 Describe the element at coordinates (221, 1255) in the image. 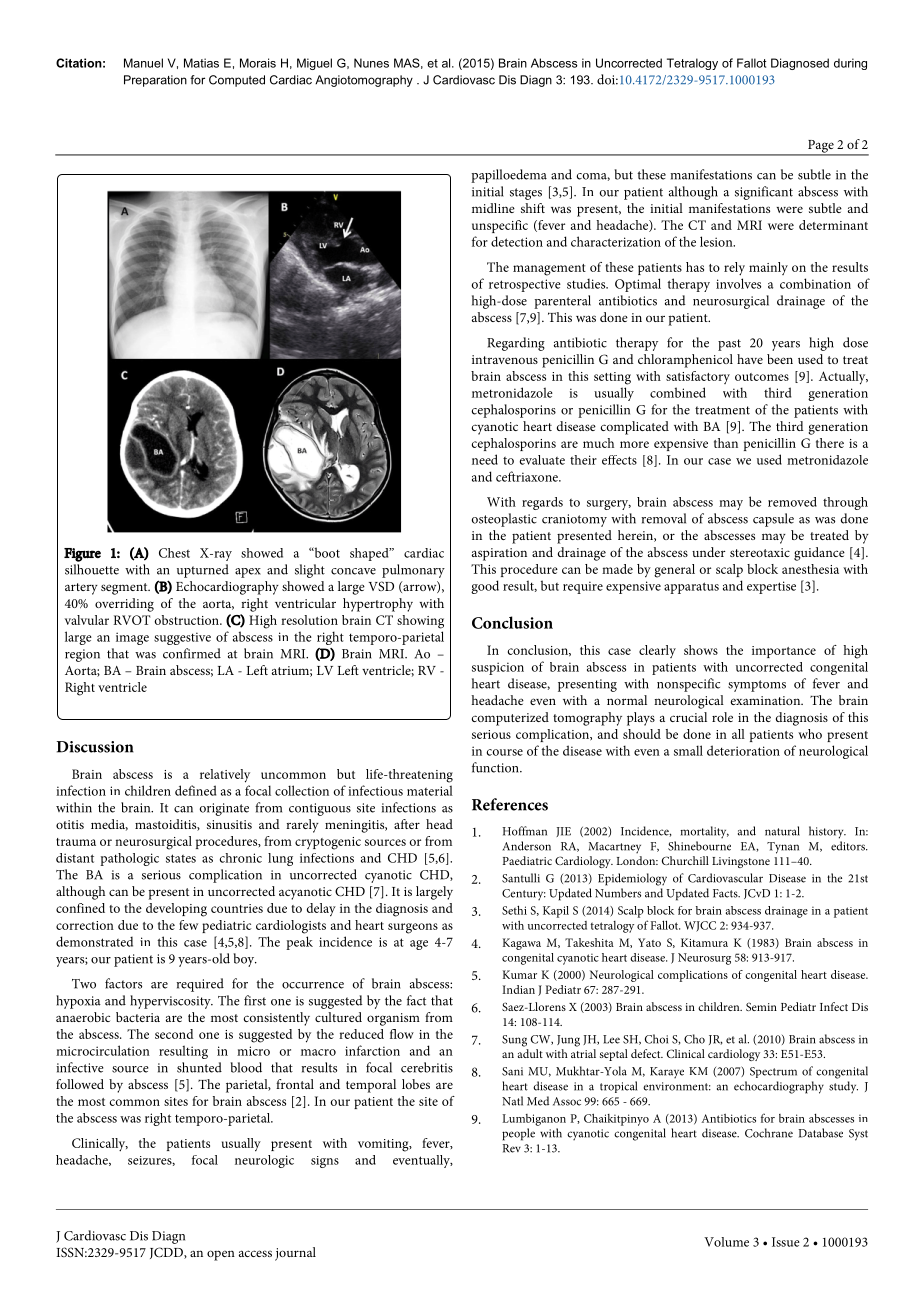

I see `open` at that location.
